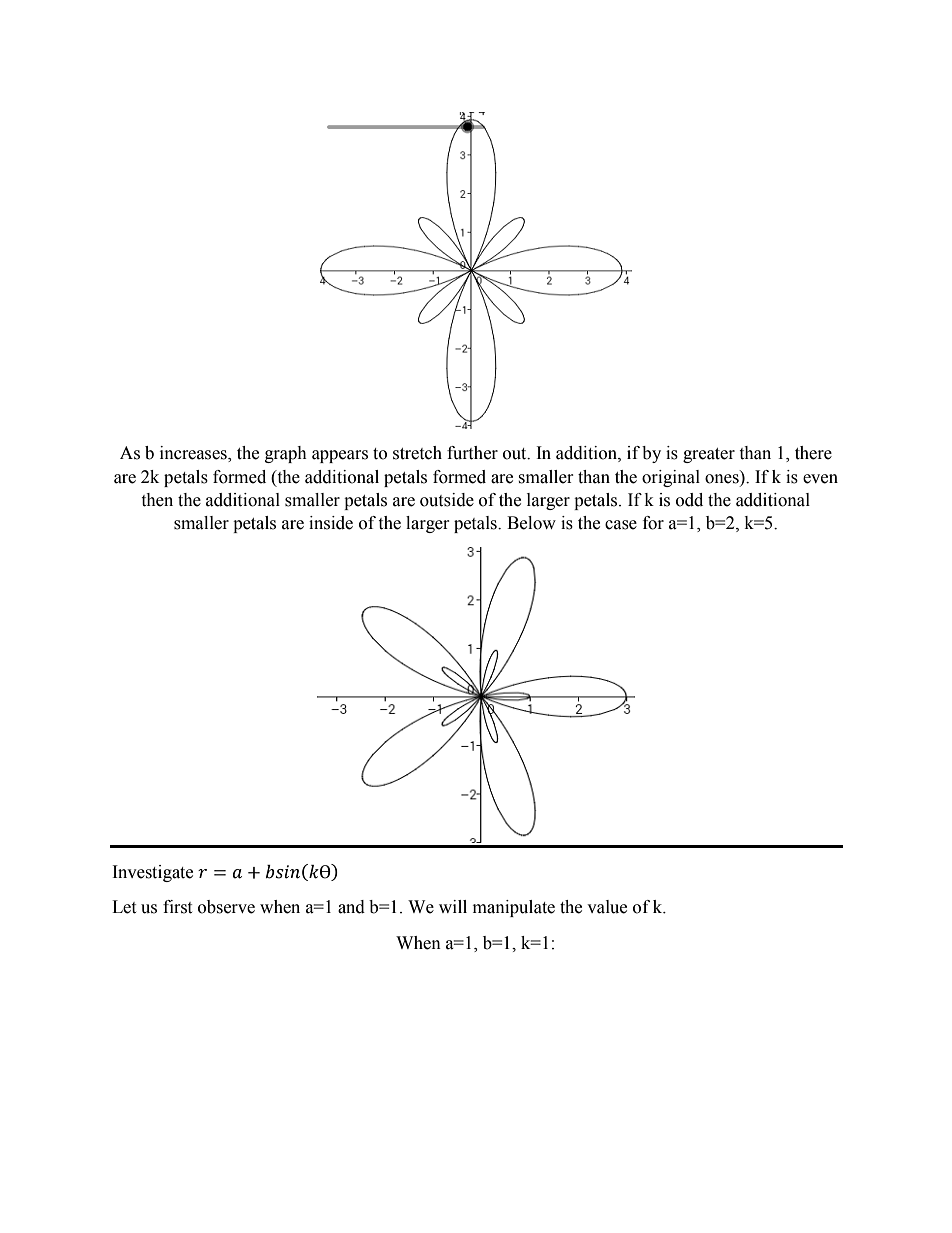 The image size is (952, 1233). Describe the element at coordinates (472, 453) in the screenshot. I see `further` at that location.
